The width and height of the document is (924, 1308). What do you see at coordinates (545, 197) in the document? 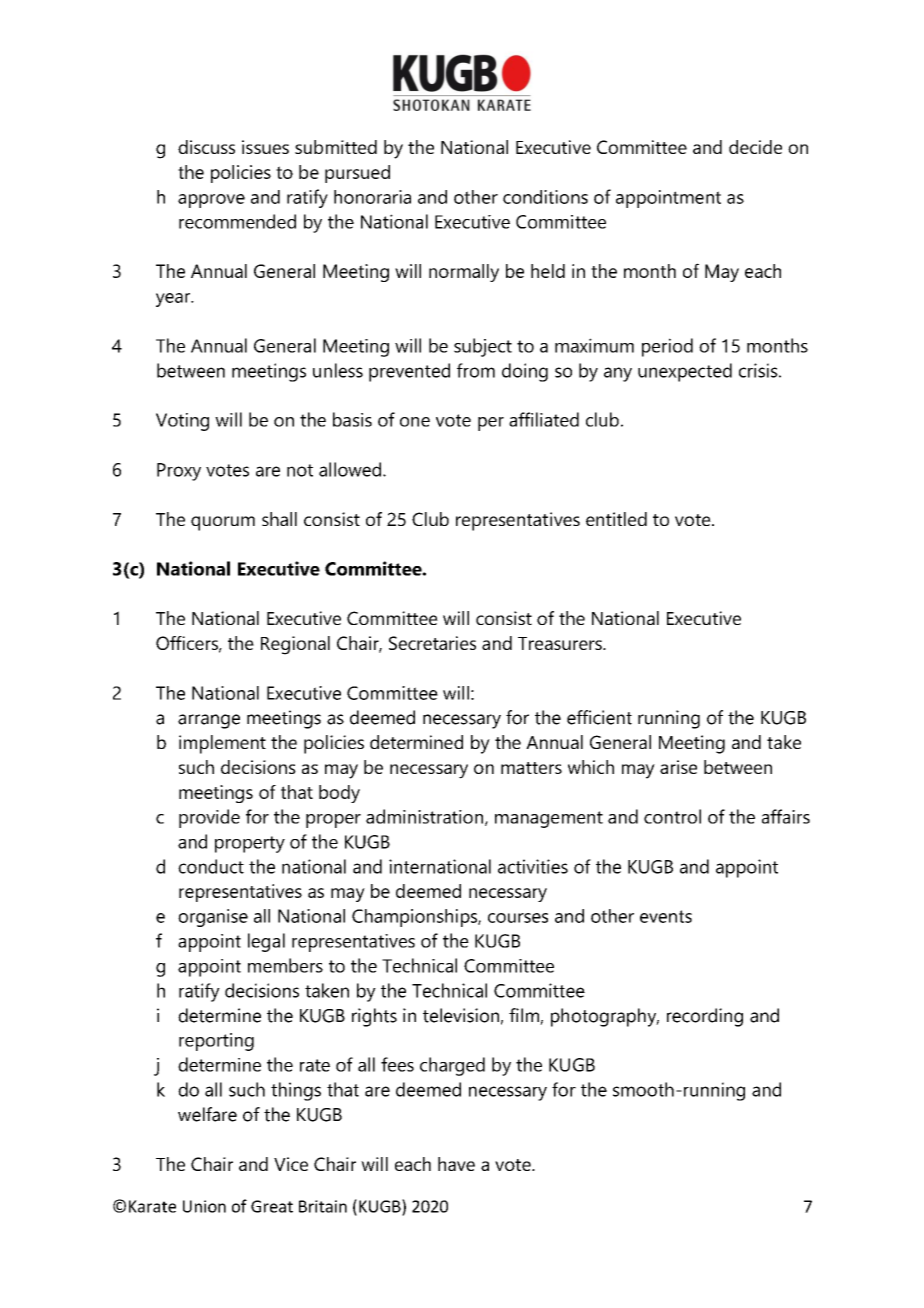
I see `conditions` at bounding box center [545, 197].
